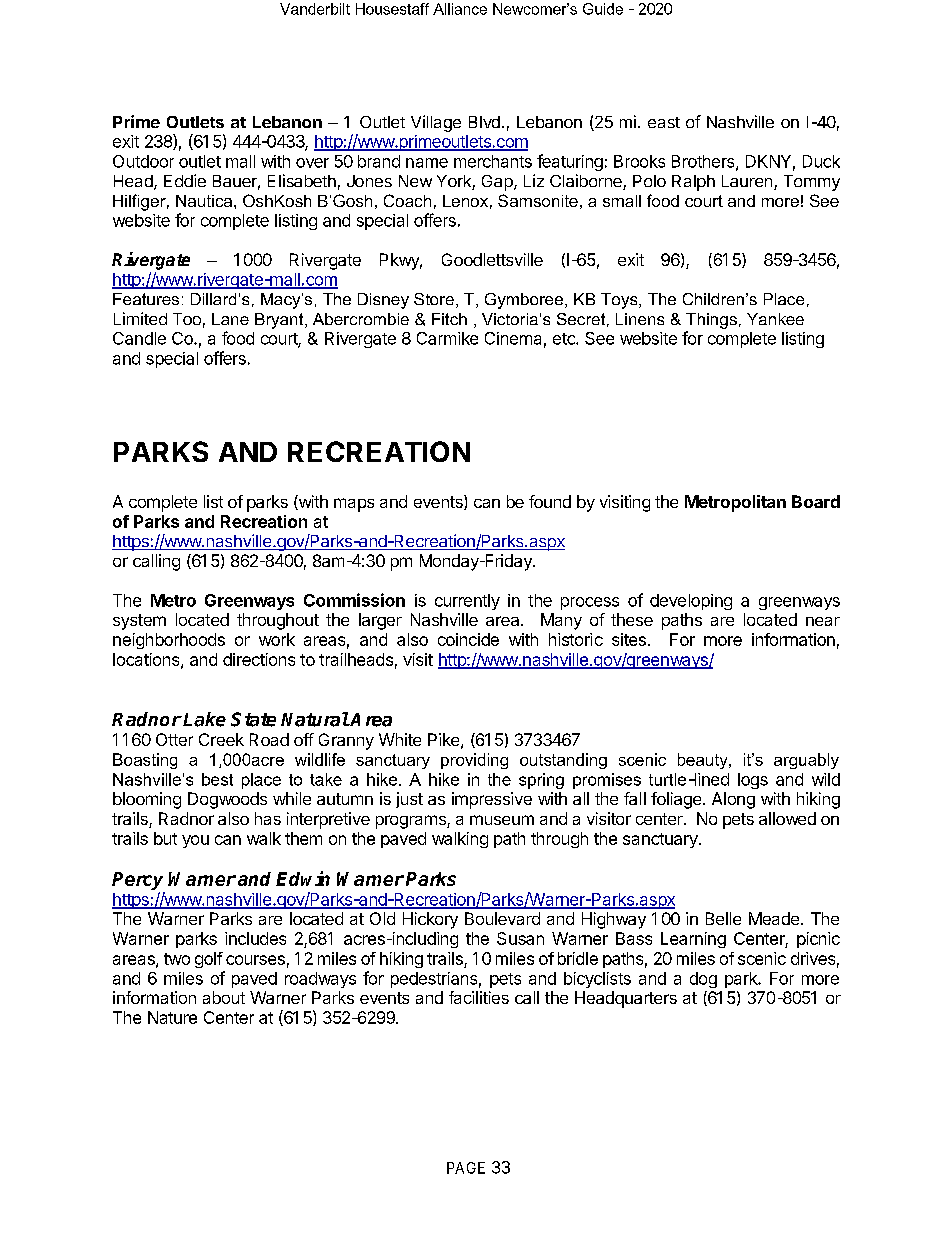 The width and height of the page is (952, 1233). I want to click on Vanderbilt, so click(315, 9).
